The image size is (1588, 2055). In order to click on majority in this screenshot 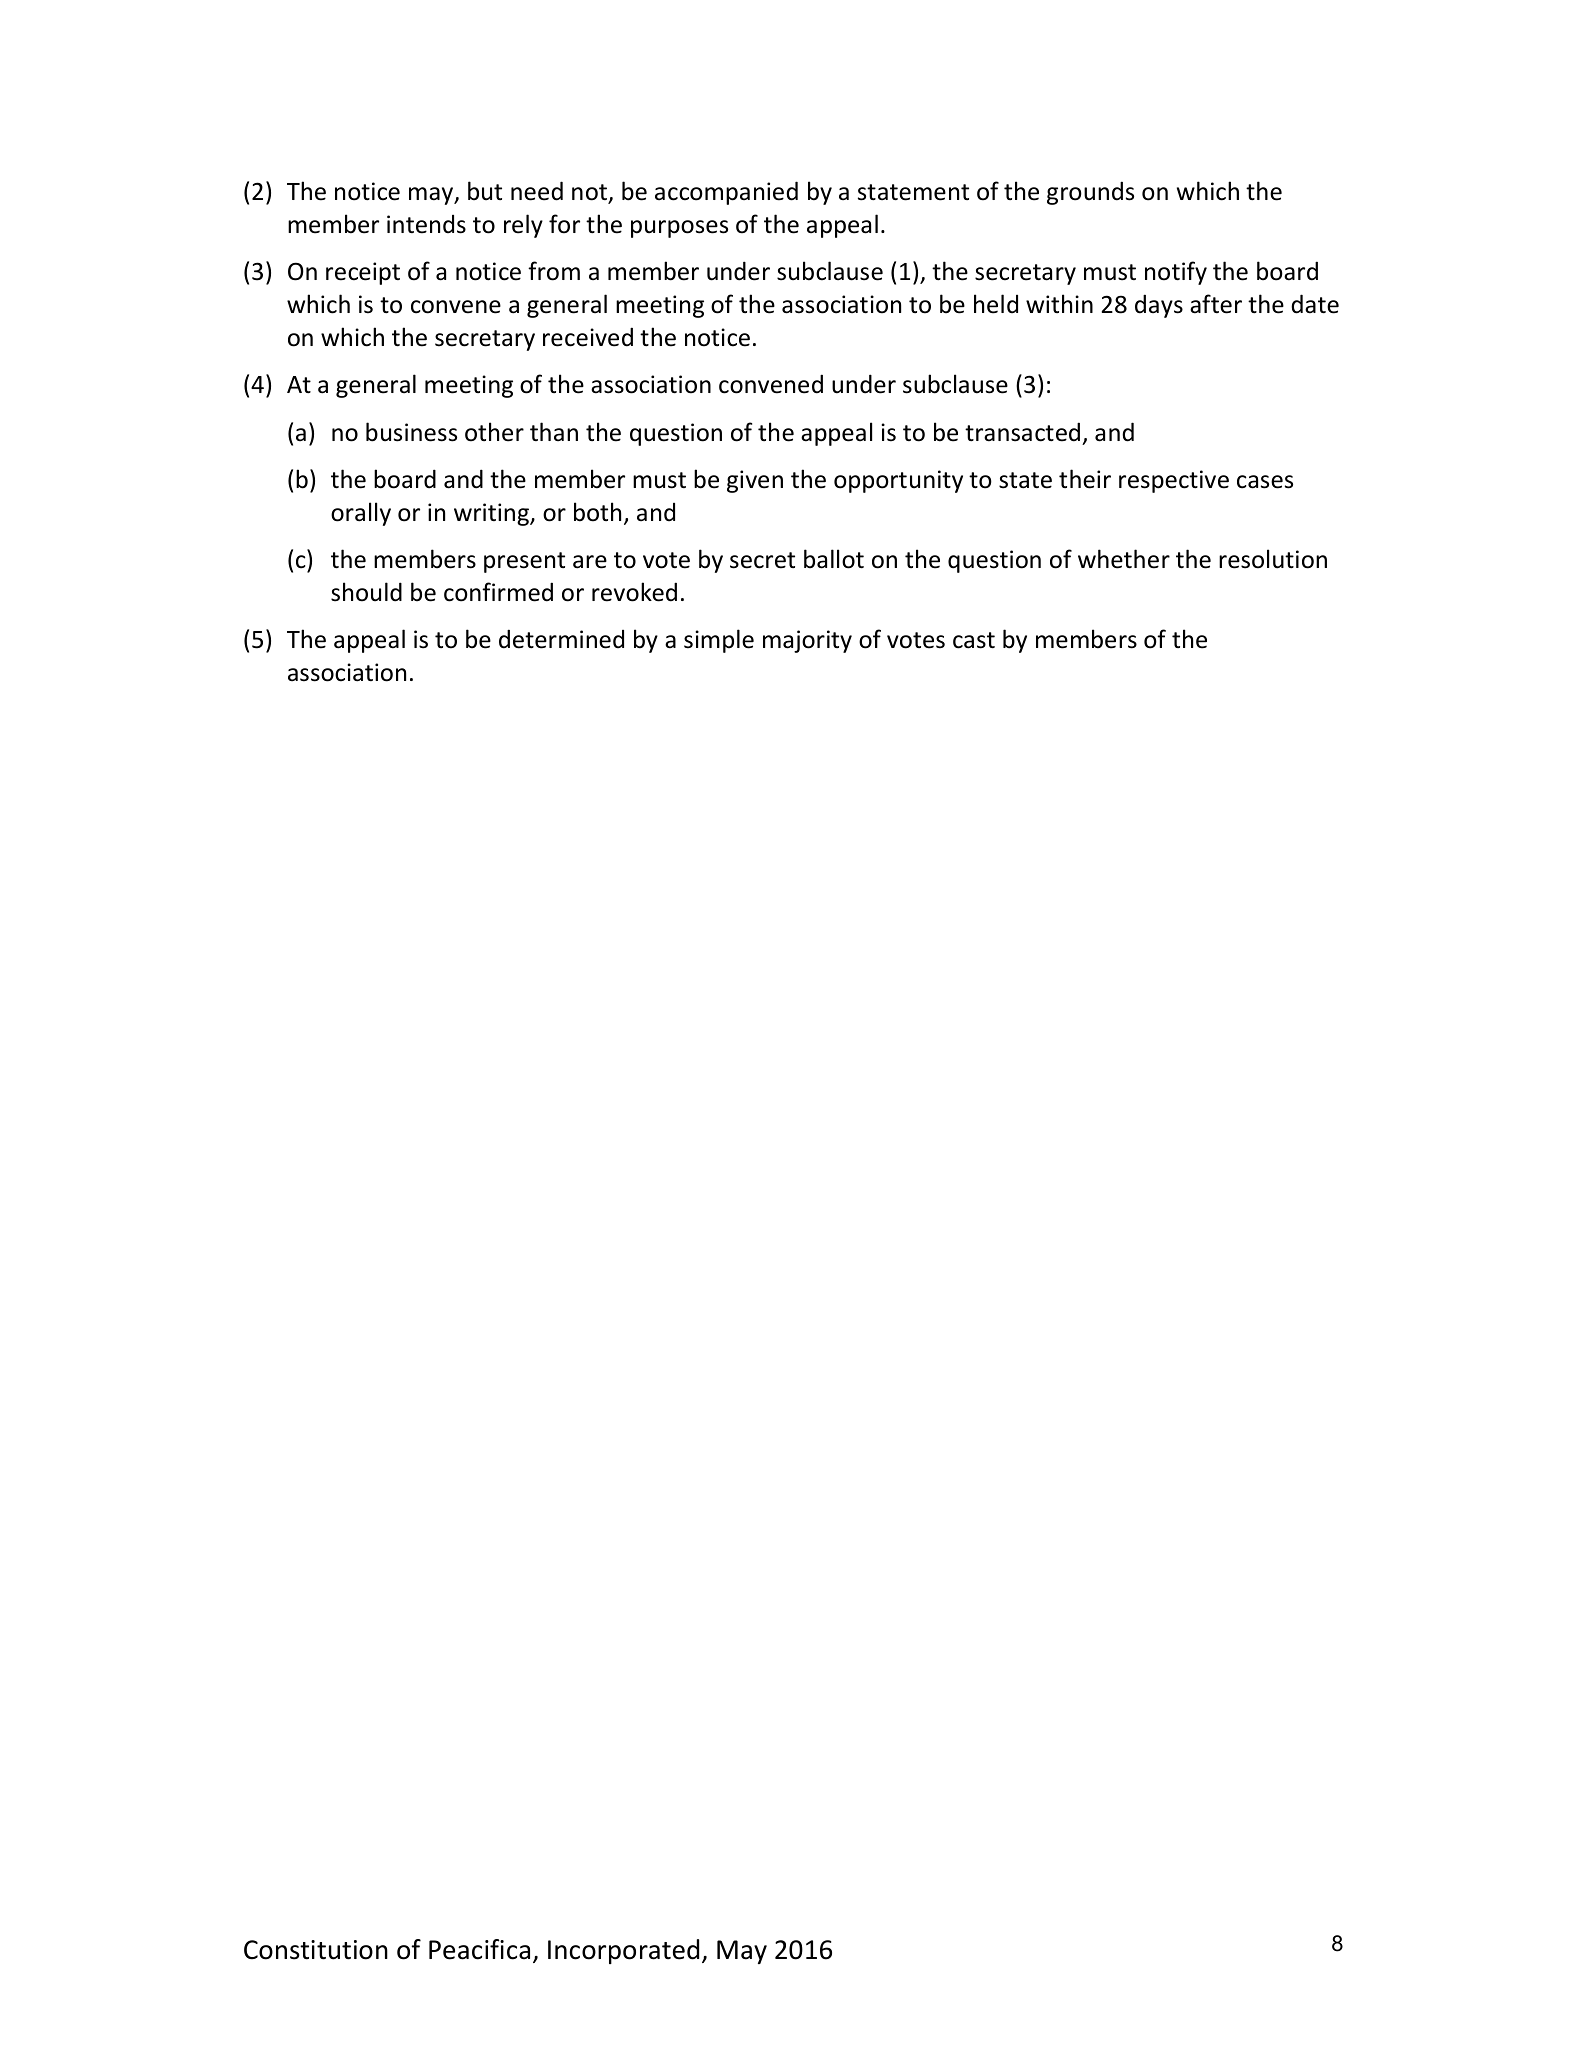, I will do `click(807, 641)`.
